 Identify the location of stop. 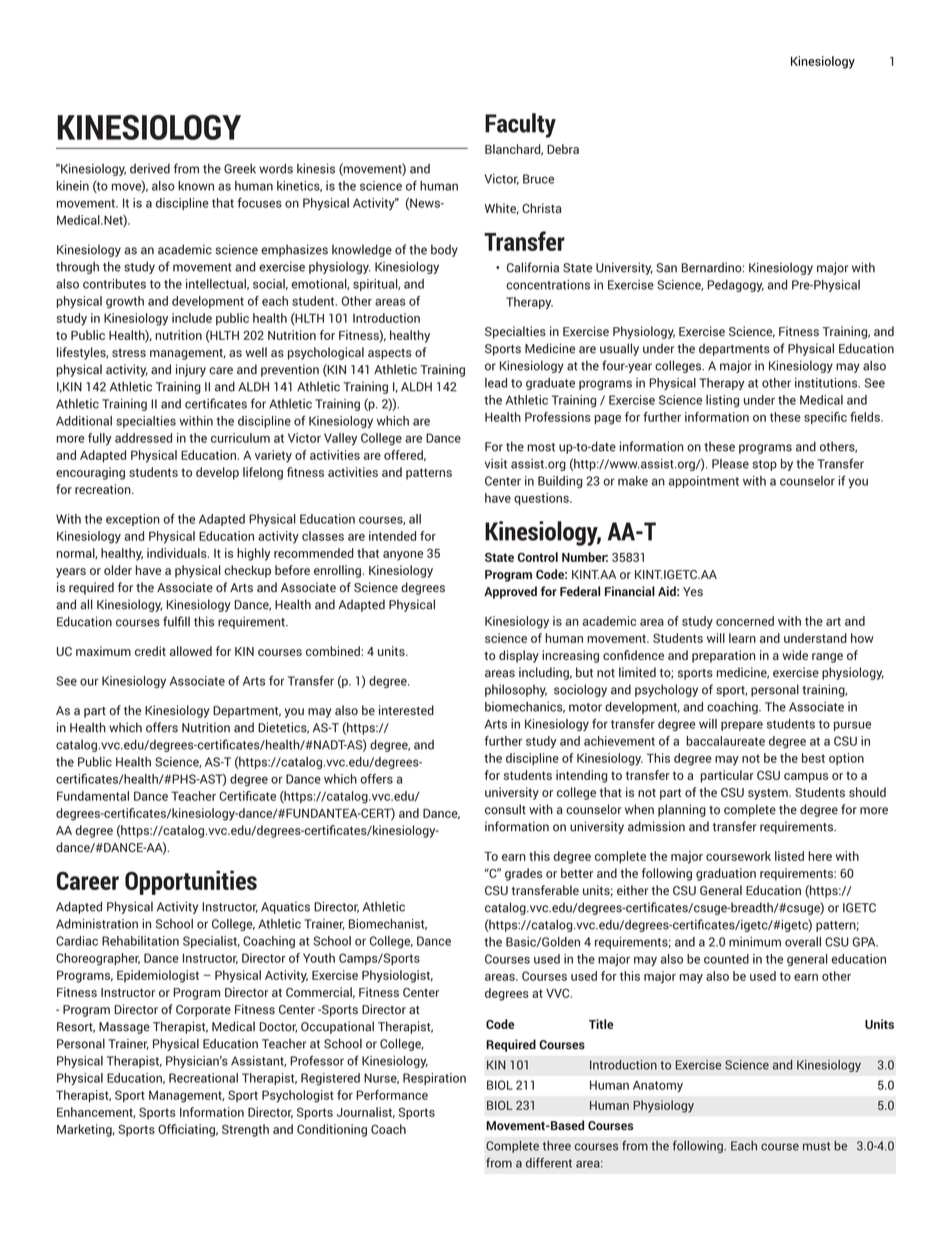
(764, 465).
